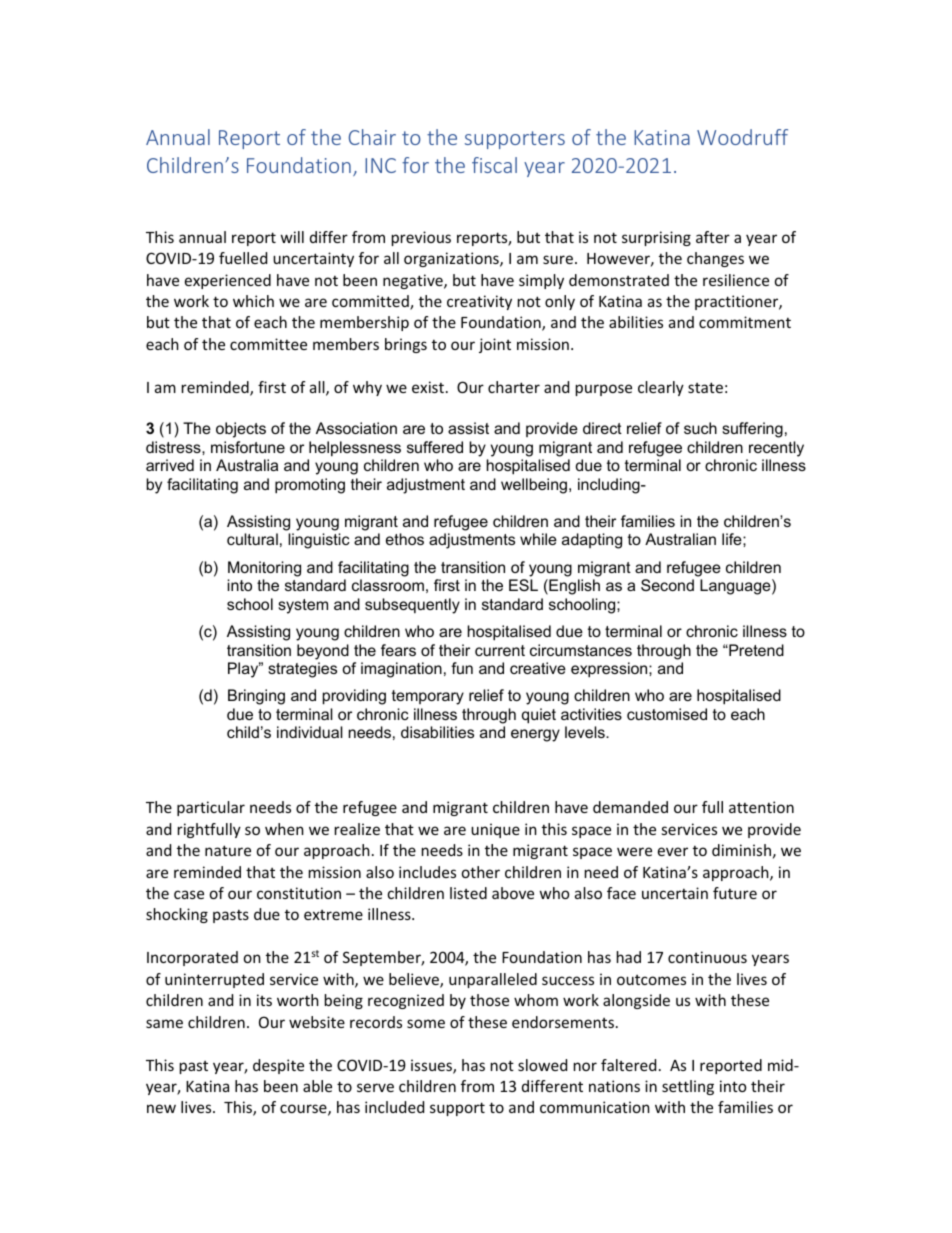  What do you see at coordinates (494, 165) in the screenshot?
I see `fiscal` at bounding box center [494, 165].
